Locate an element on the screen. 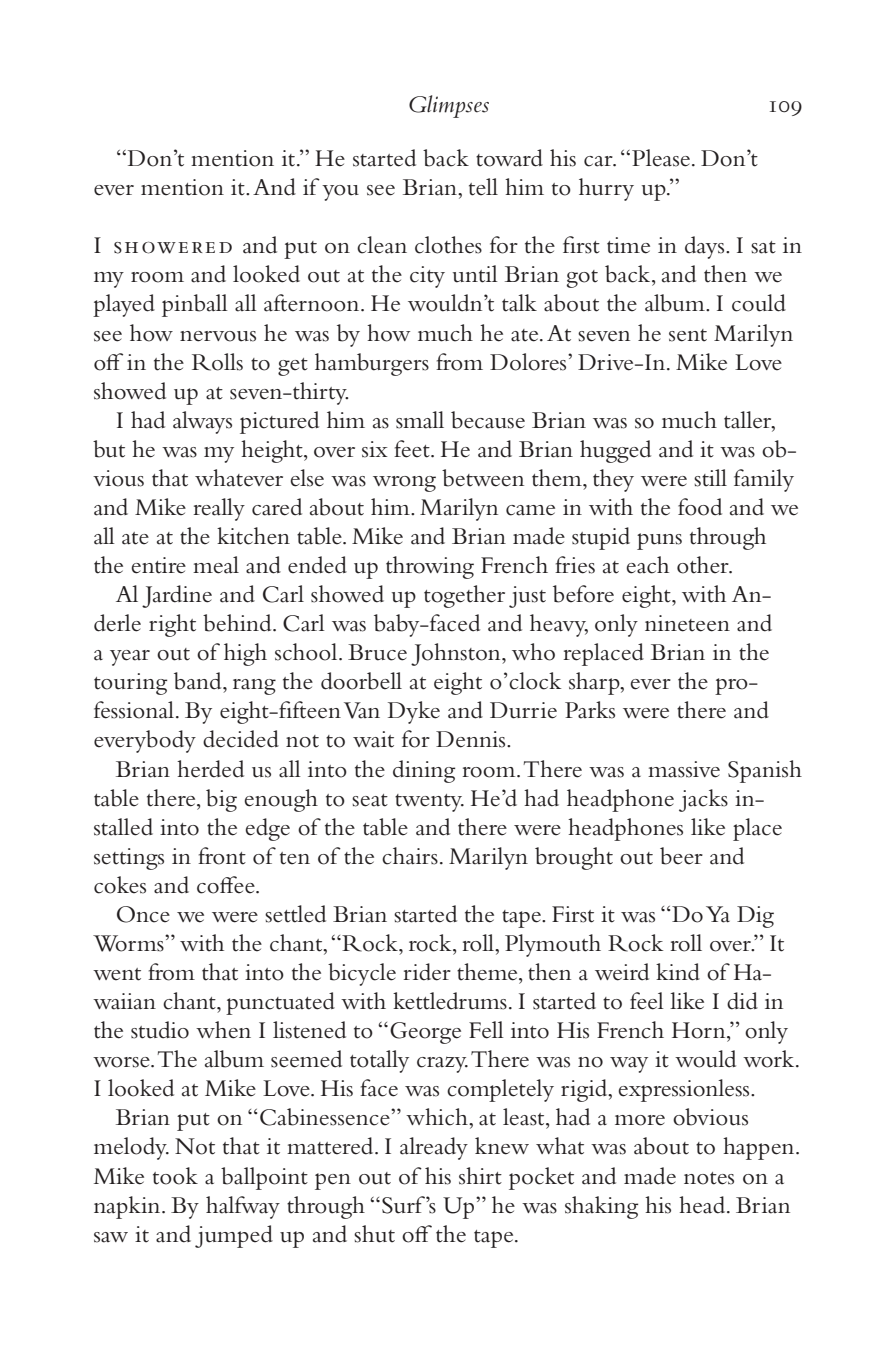  Please is located at coordinates (662, 158).
